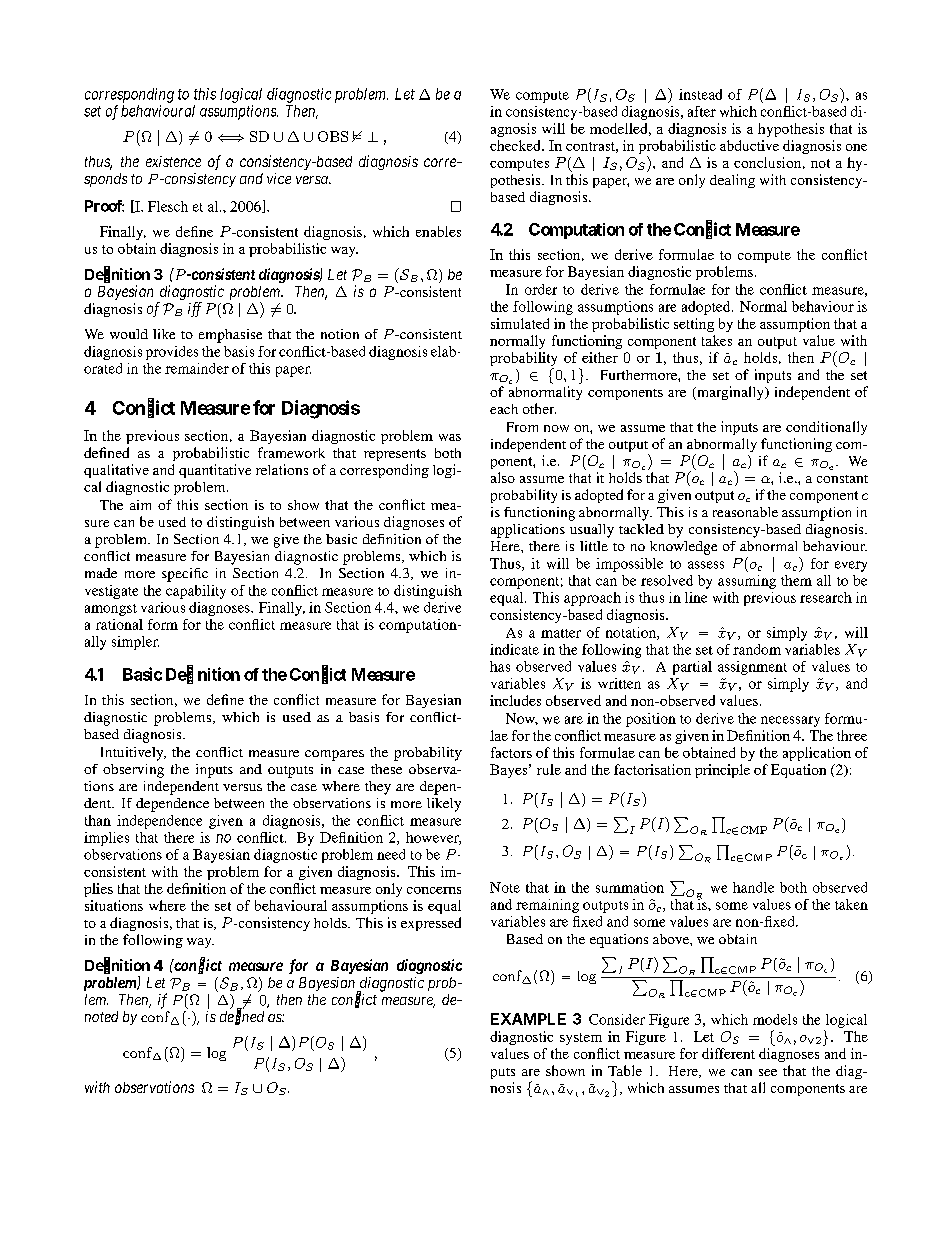  I want to click on different, so click(728, 1053).
